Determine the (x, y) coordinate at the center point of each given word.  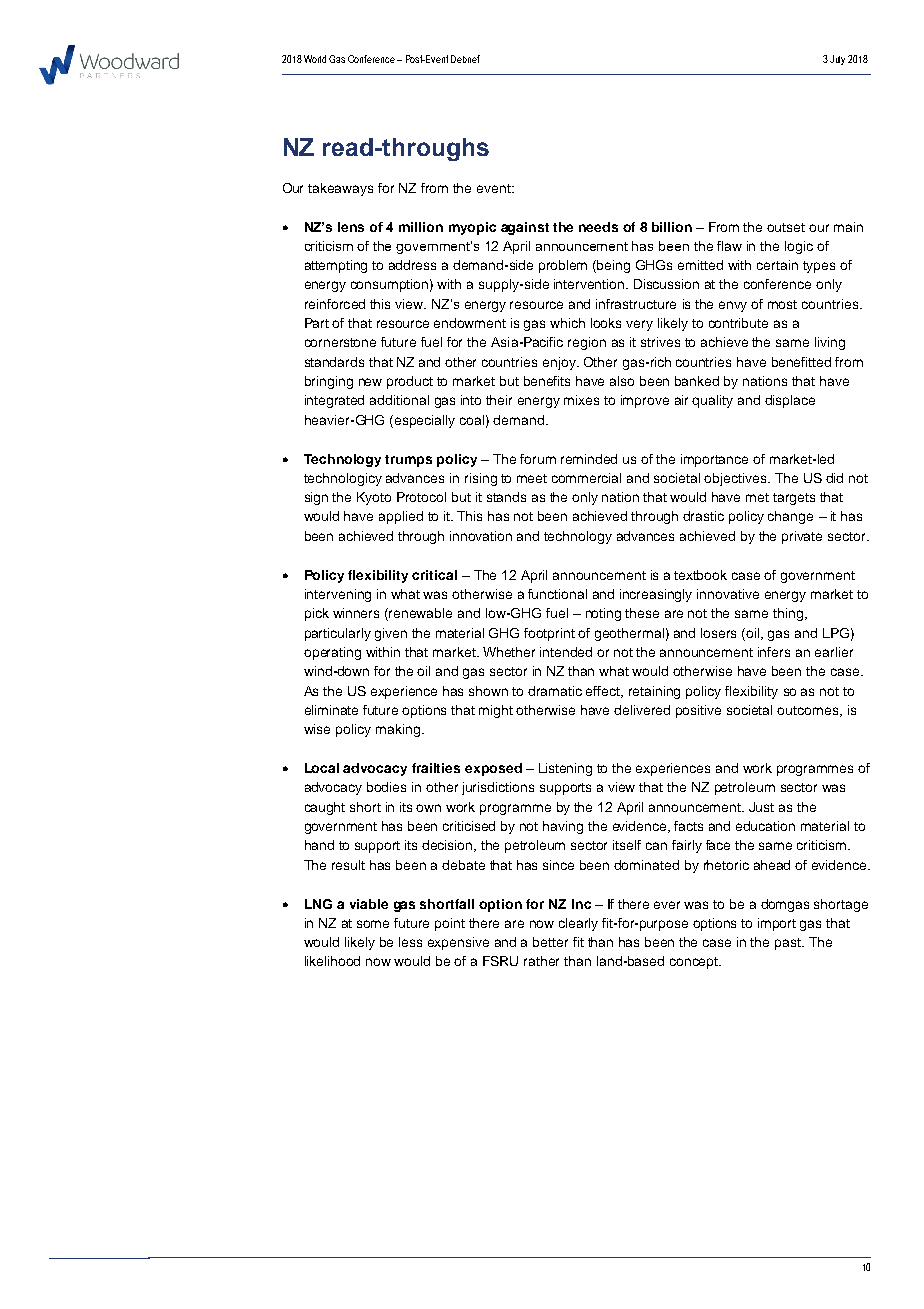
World (315, 59)
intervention (590, 284)
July (837, 60)
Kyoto (374, 498)
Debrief (465, 59)
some (373, 924)
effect (604, 692)
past (789, 944)
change (790, 517)
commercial (586, 478)
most (782, 304)
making (398, 730)
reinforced (335, 304)
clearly (578, 924)
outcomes (809, 711)
